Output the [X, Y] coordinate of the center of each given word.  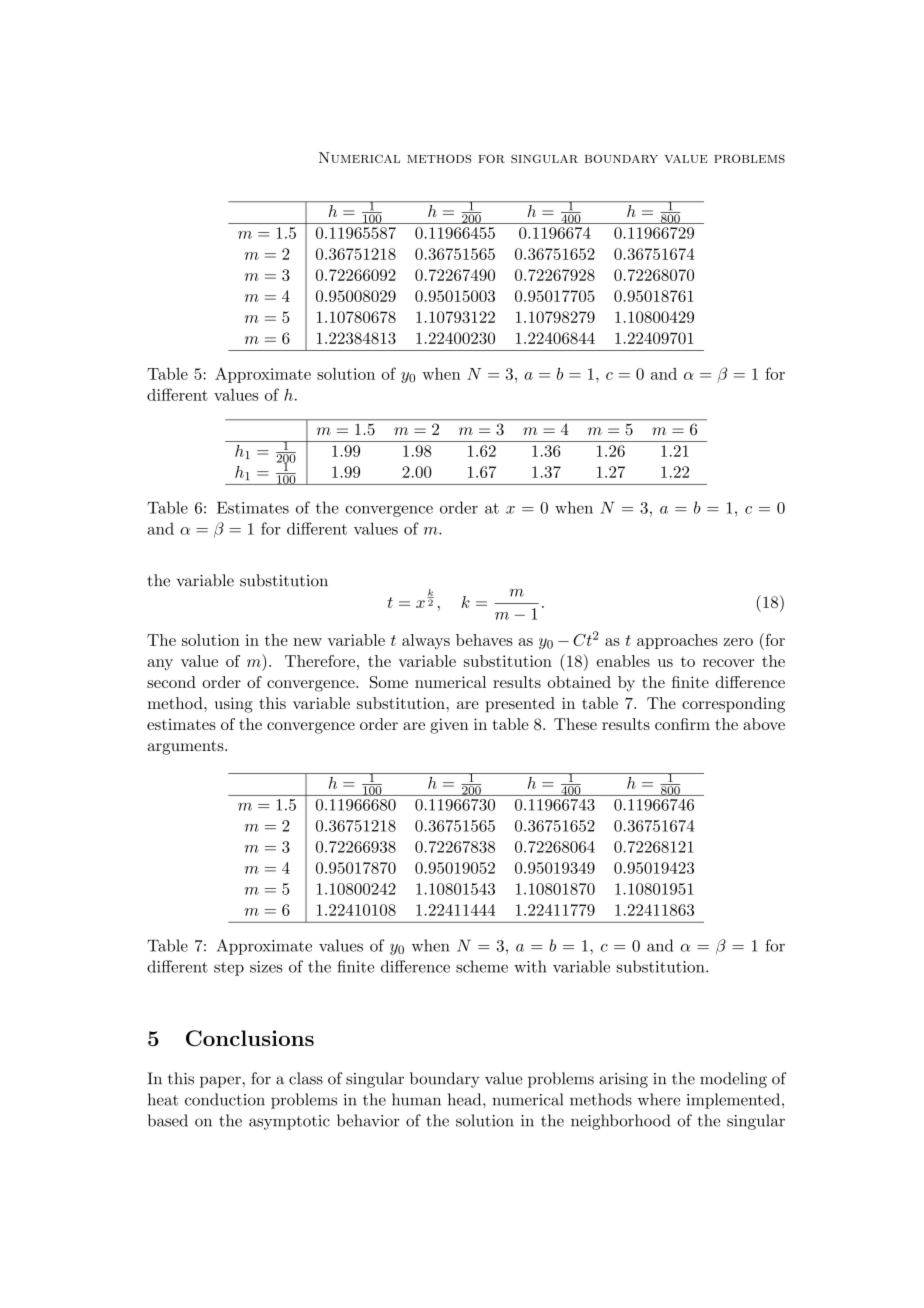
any [160, 665]
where [659, 1099]
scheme [482, 966]
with [530, 966]
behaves [484, 640]
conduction [225, 1099]
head [466, 1099]
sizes [266, 967]
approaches [677, 641]
